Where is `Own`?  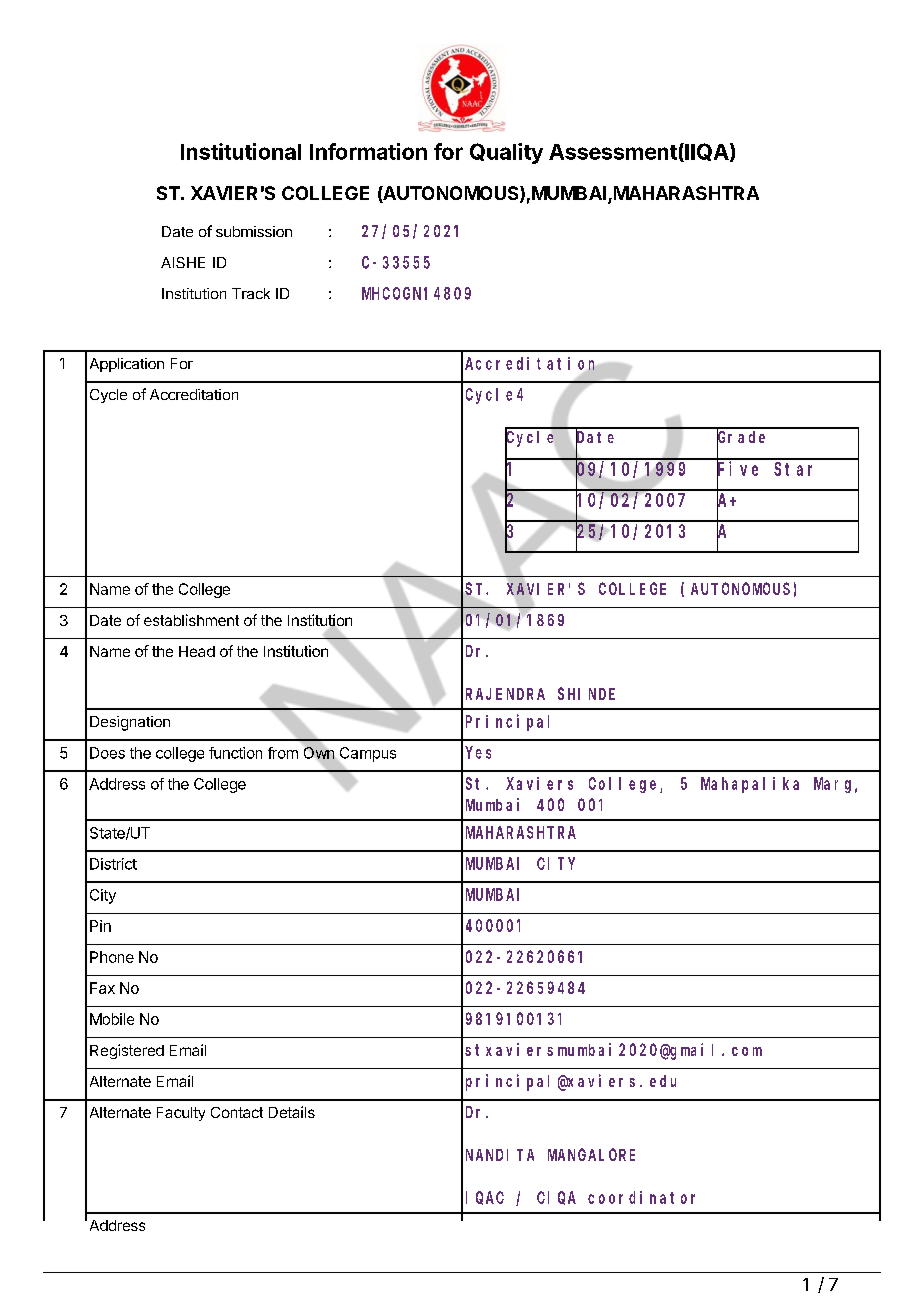
Own is located at coordinates (319, 753).
